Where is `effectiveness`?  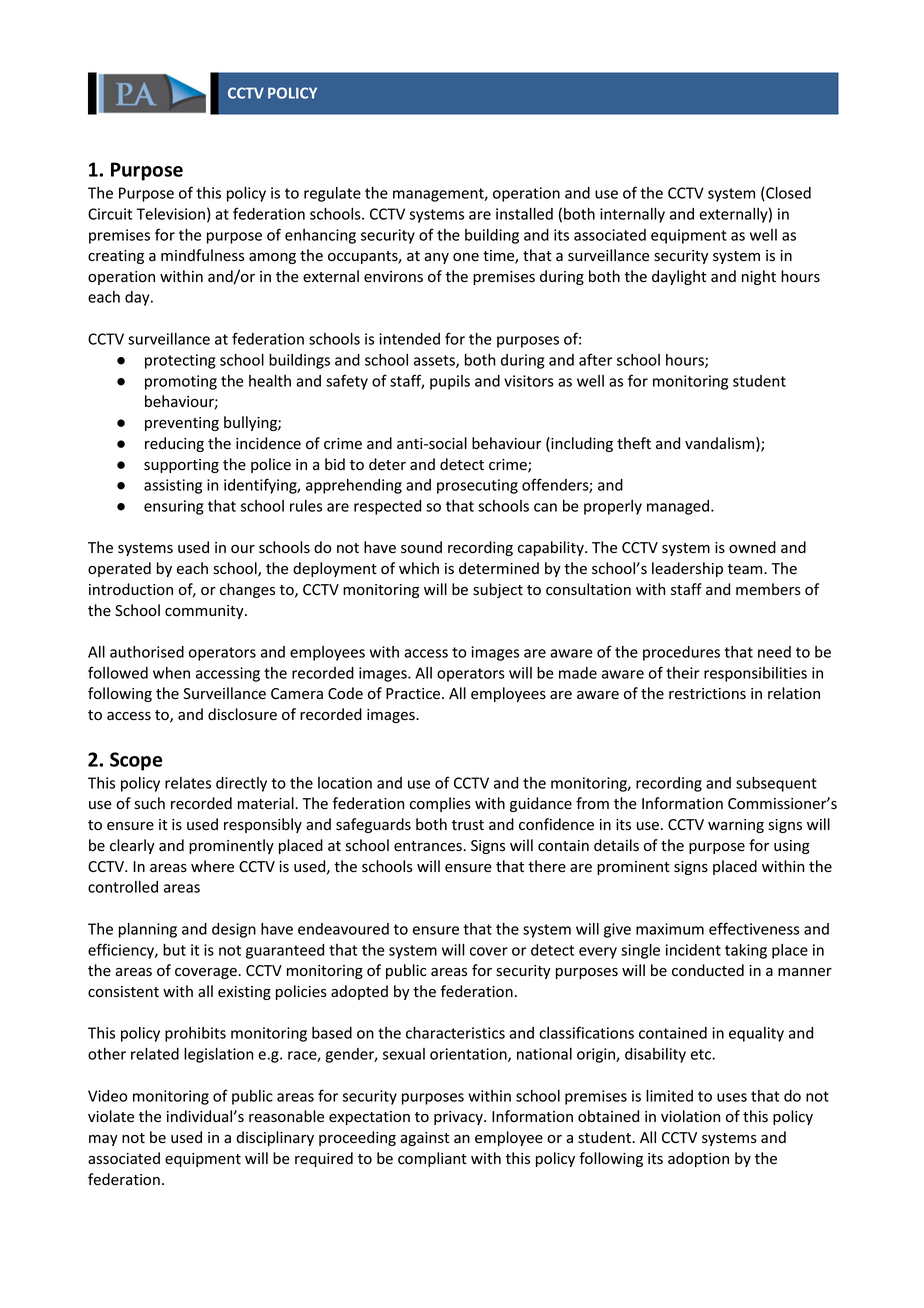
effectiveness is located at coordinates (754, 928).
